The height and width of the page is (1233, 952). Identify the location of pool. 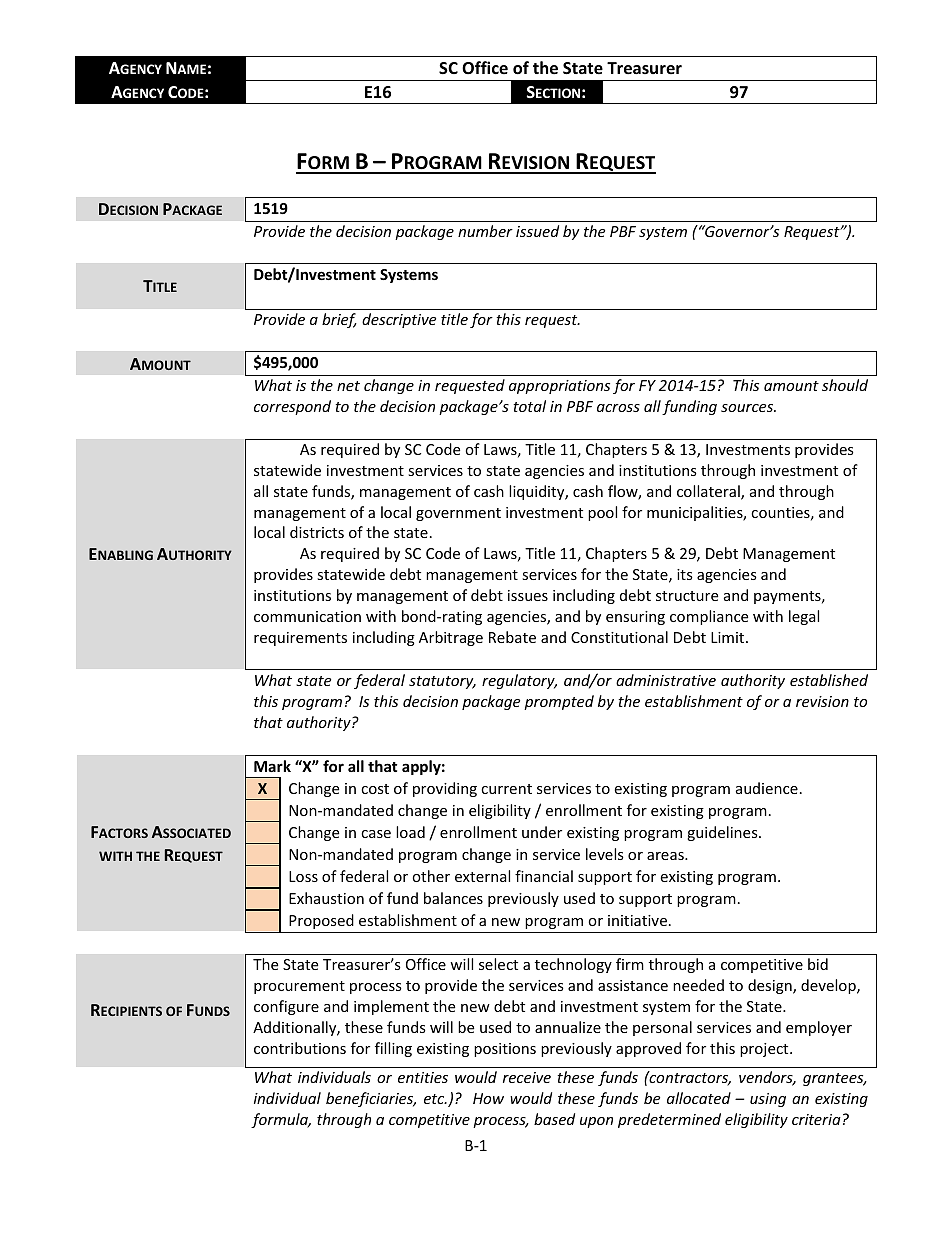
(602, 513).
